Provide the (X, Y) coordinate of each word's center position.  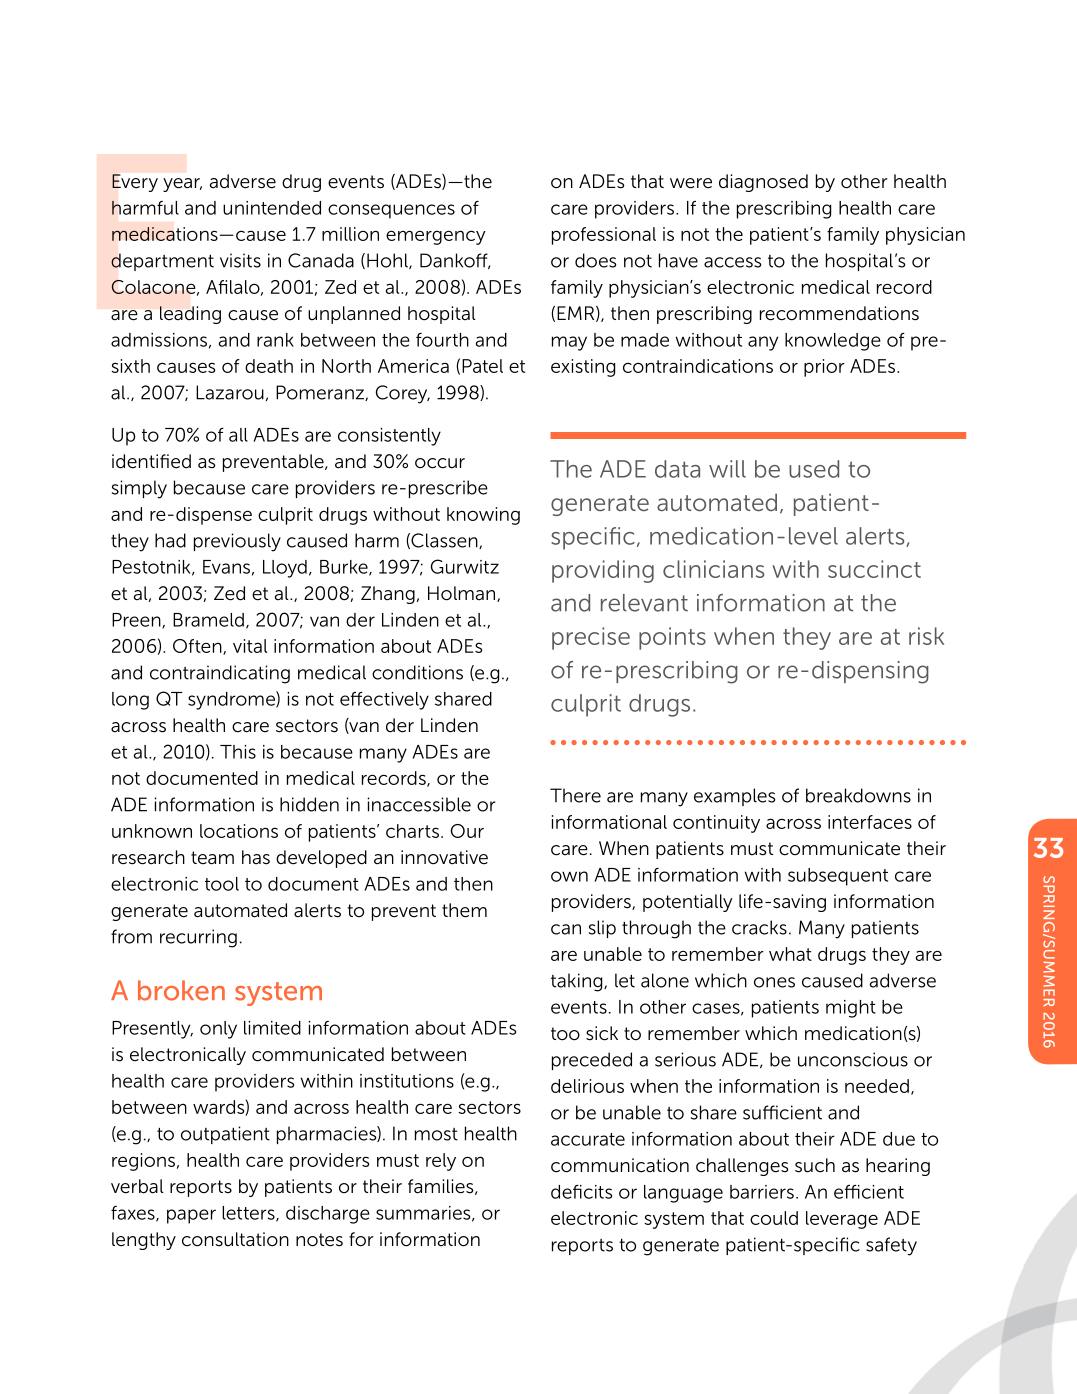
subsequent (838, 877)
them (464, 910)
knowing (483, 516)
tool (222, 884)
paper (191, 1216)
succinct (874, 569)
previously (237, 542)
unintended (272, 208)
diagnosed (763, 183)
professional (604, 236)
